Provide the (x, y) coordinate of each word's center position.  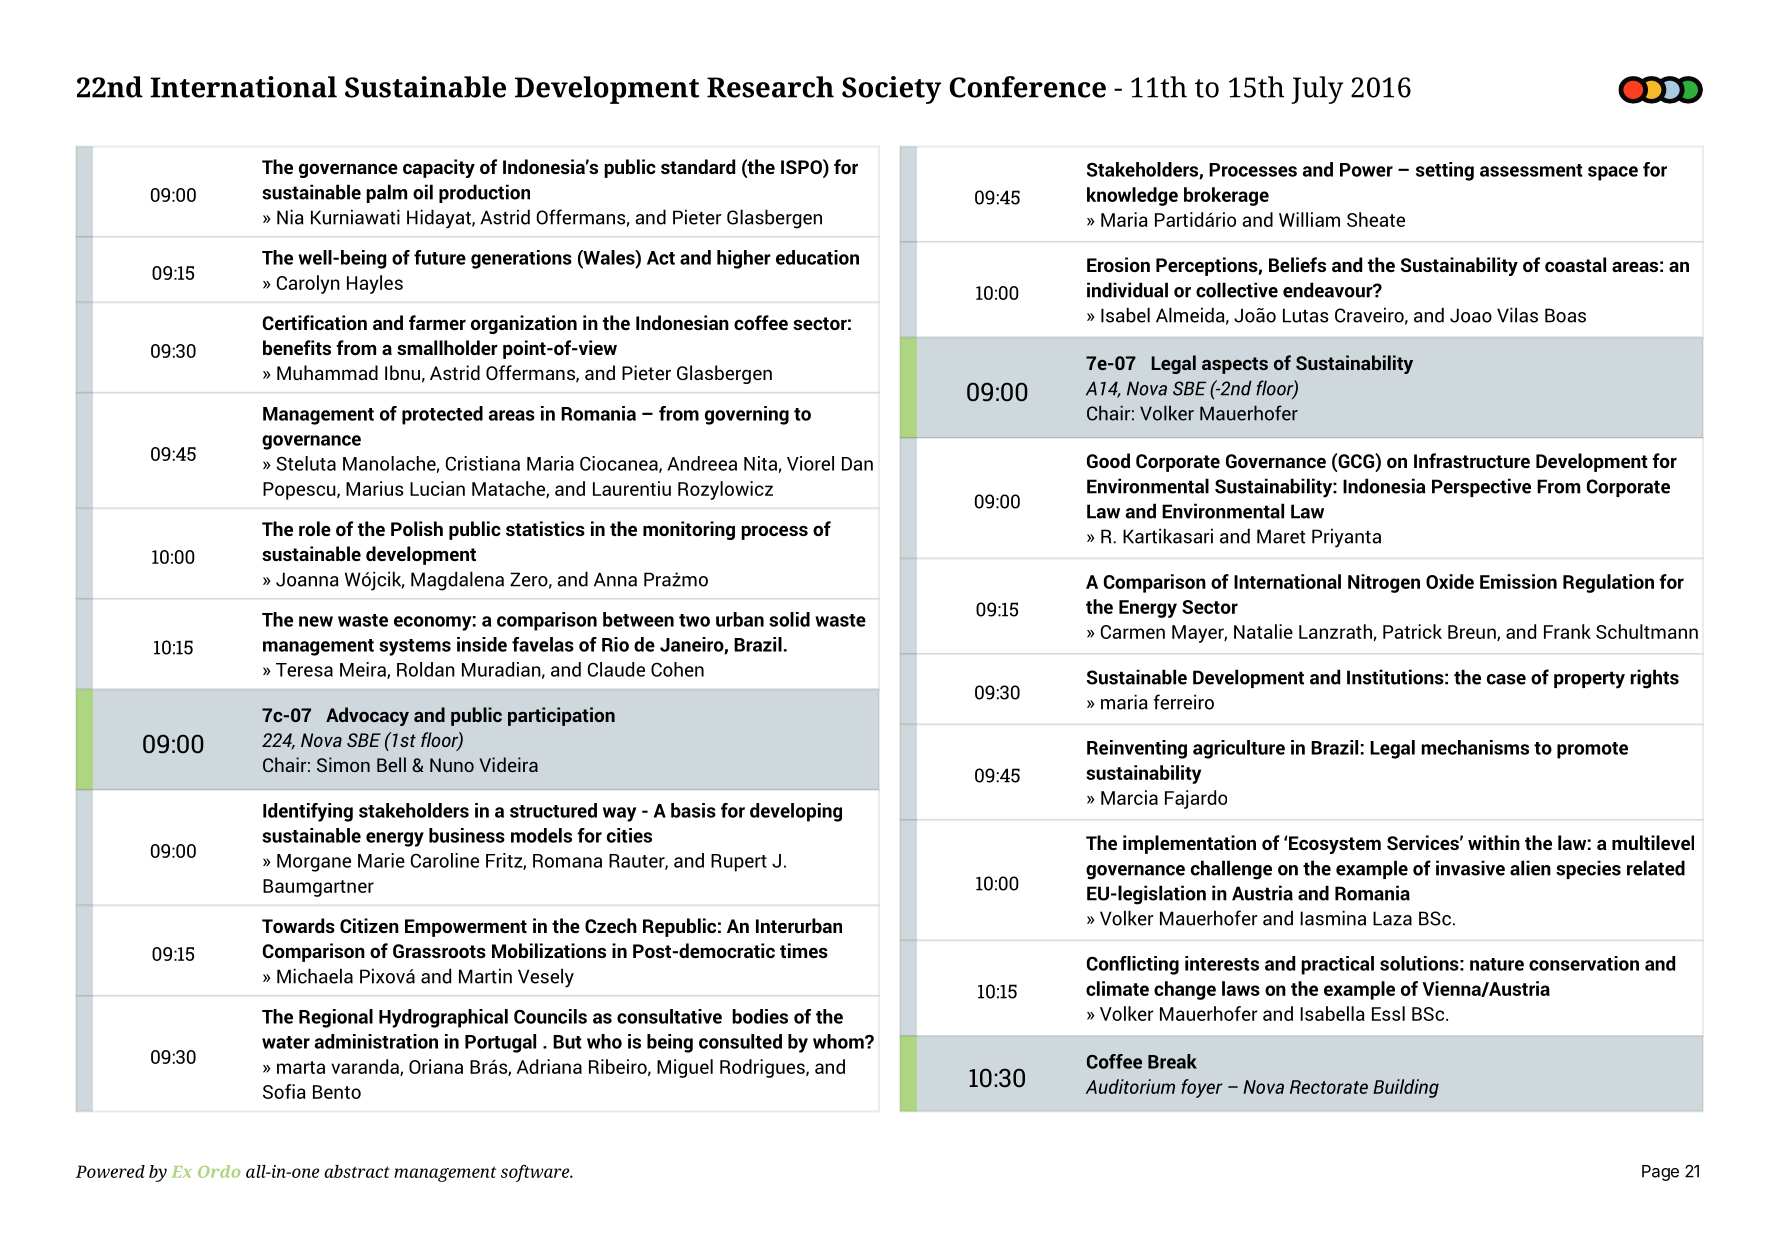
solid (789, 619)
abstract (357, 1171)
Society (891, 90)
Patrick (1412, 631)
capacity (439, 168)
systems (415, 647)
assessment (1531, 170)
